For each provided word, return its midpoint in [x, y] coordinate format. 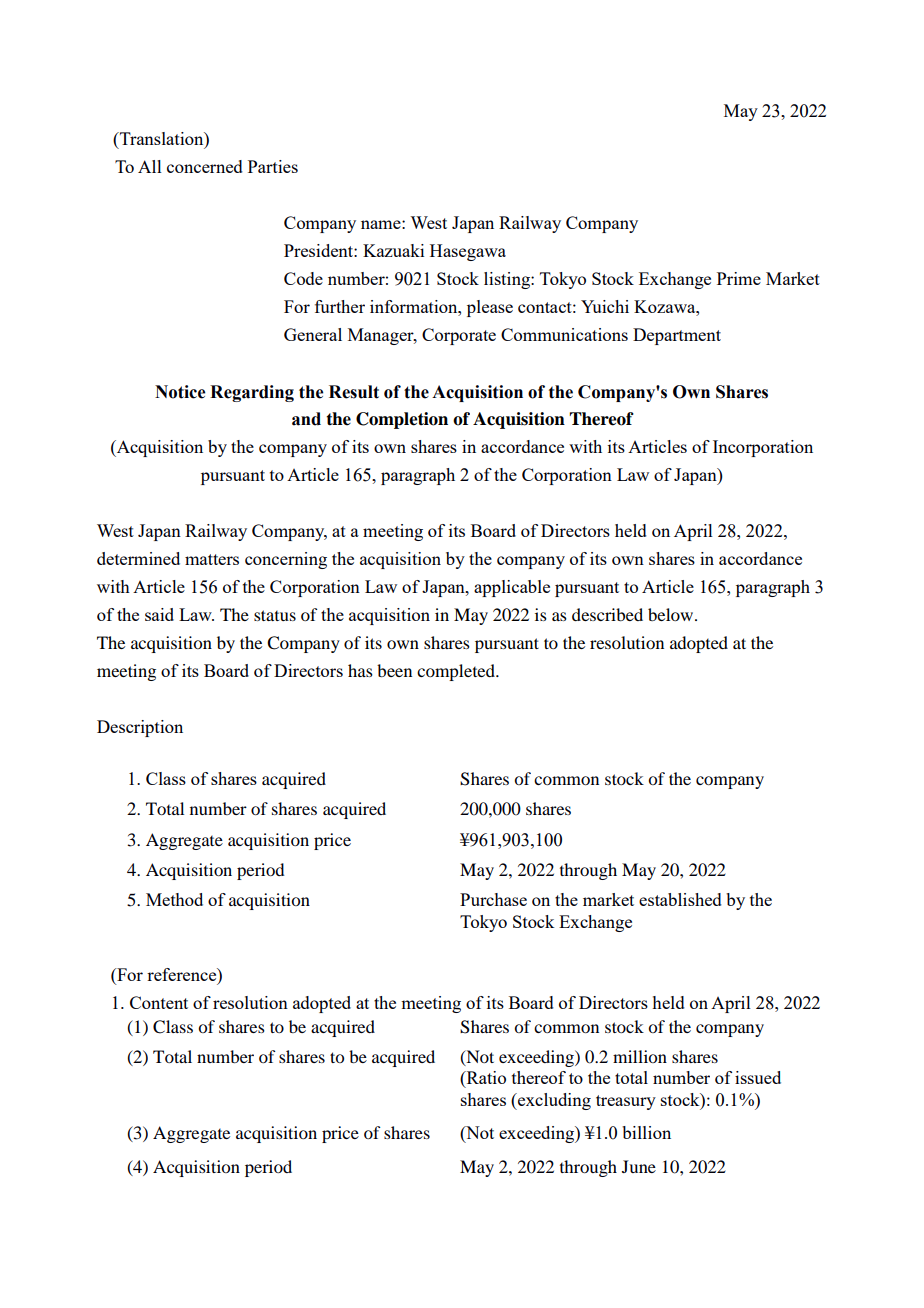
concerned [205, 166]
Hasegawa [468, 252]
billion [646, 1132]
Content [159, 1002]
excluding [553, 1101]
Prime [739, 278]
